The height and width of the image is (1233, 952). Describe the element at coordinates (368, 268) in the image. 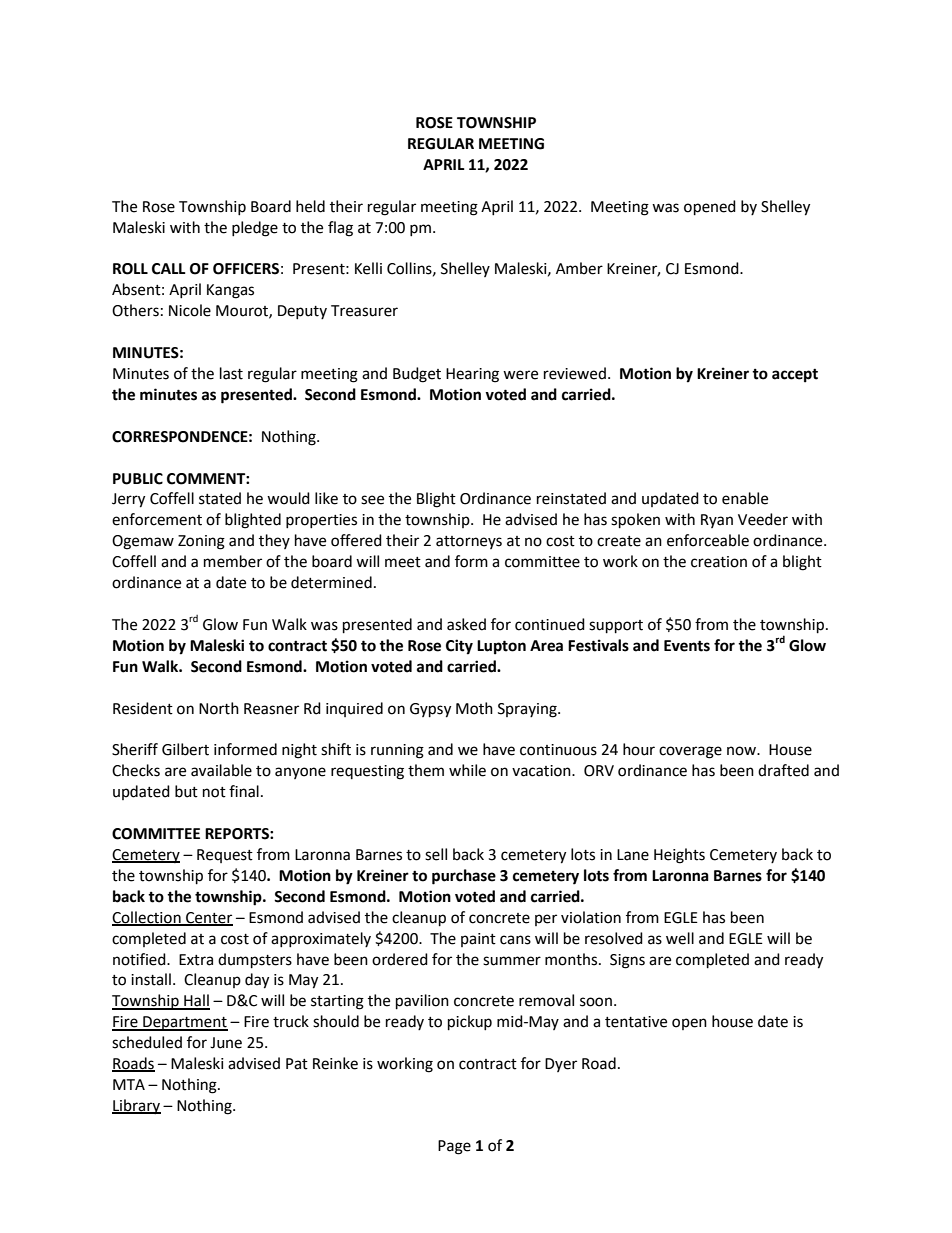

I see `Kelli` at that location.
